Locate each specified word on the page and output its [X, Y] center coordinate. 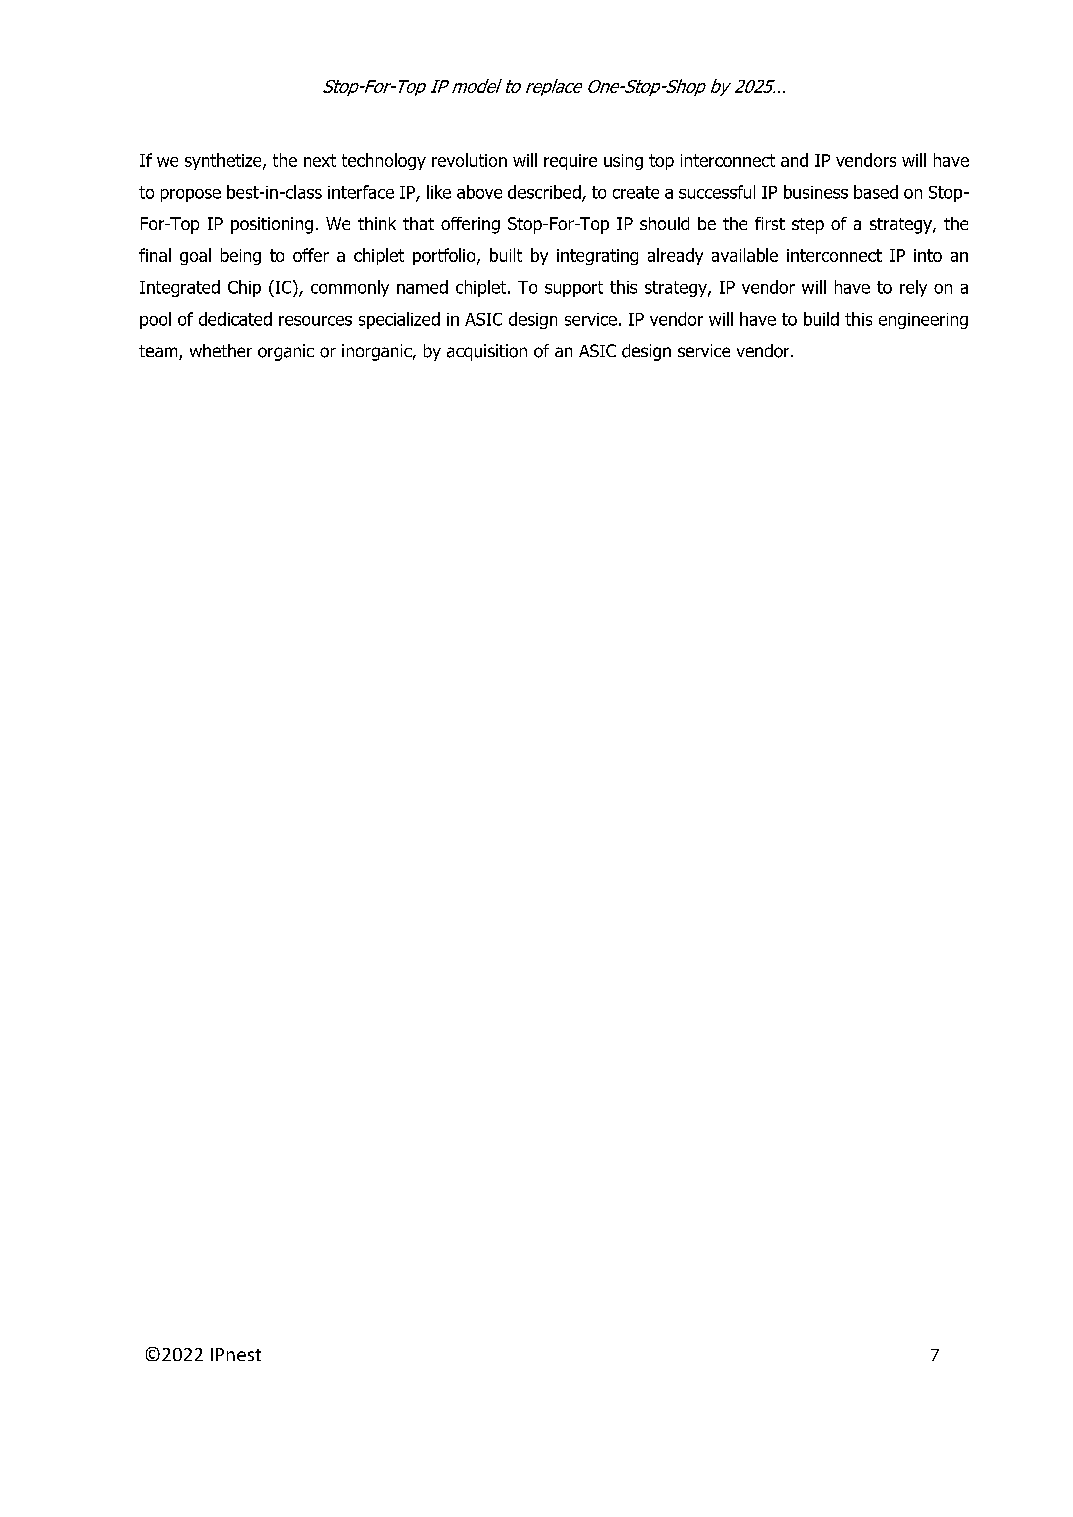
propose [191, 195]
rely [913, 288]
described [545, 193]
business [816, 192]
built [506, 255]
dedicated [235, 319]
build [821, 319]
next [320, 160]
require [570, 162]
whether [221, 350]
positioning [272, 225]
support [574, 289]
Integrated [180, 288]
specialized [399, 320]
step [808, 226]
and [794, 160]
